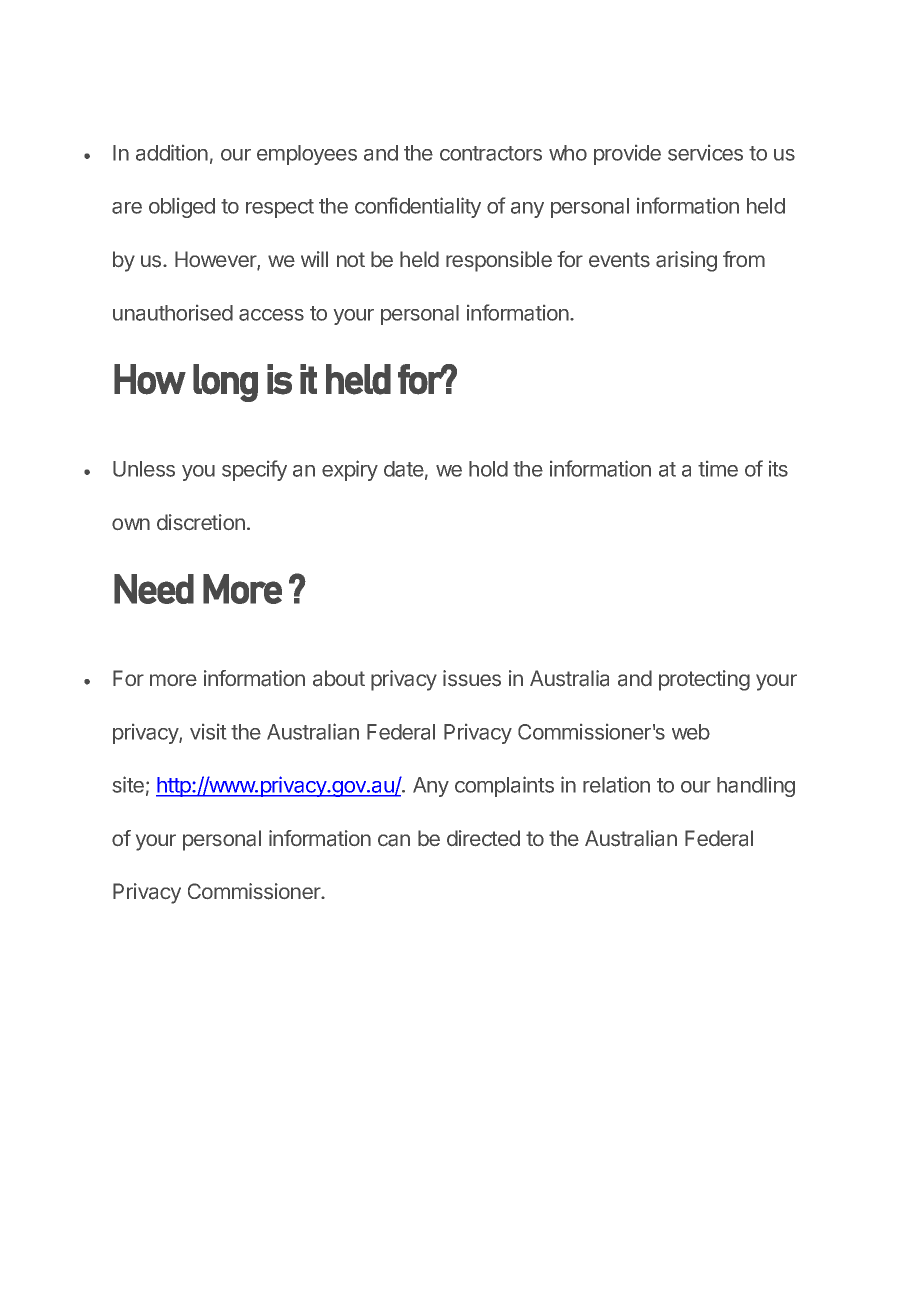  I want to click on handling, so click(756, 787).
